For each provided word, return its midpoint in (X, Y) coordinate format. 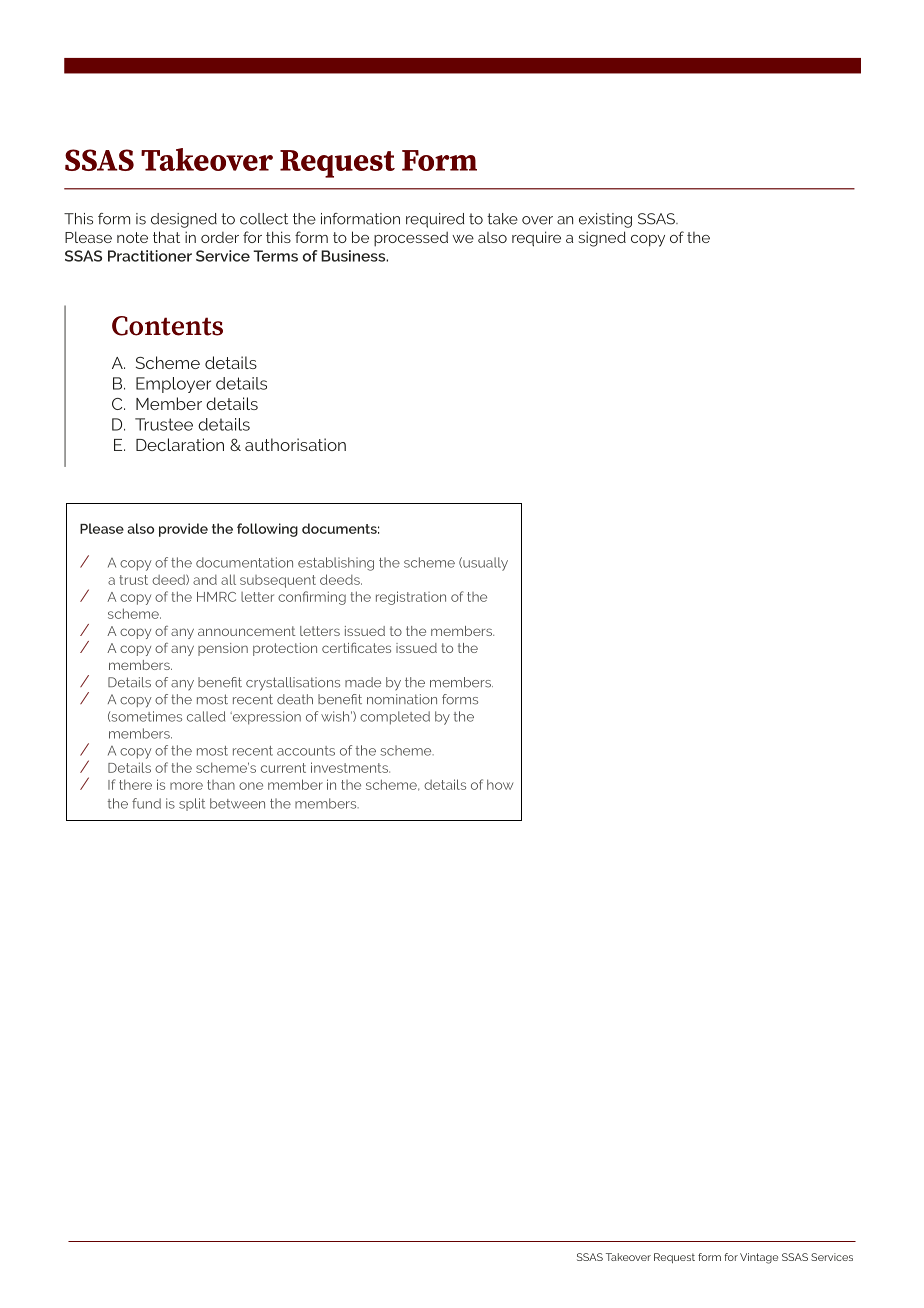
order (220, 237)
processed (411, 238)
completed (395, 718)
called (206, 716)
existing (605, 220)
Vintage (759, 1258)
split (192, 804)
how (500, 784)
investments (350, 767)
